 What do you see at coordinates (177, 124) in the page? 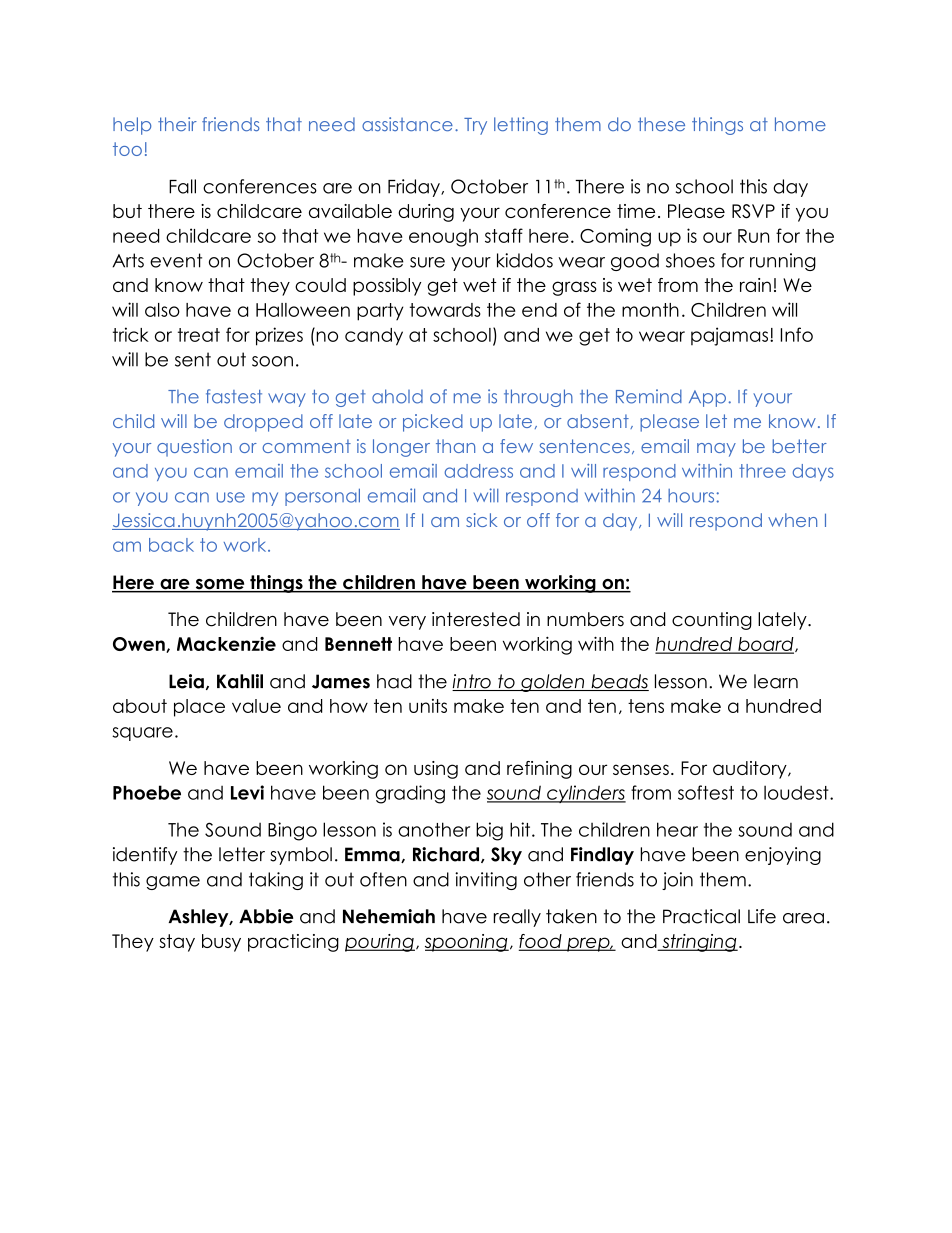
I see `their` at bounding box center [177, 124].
